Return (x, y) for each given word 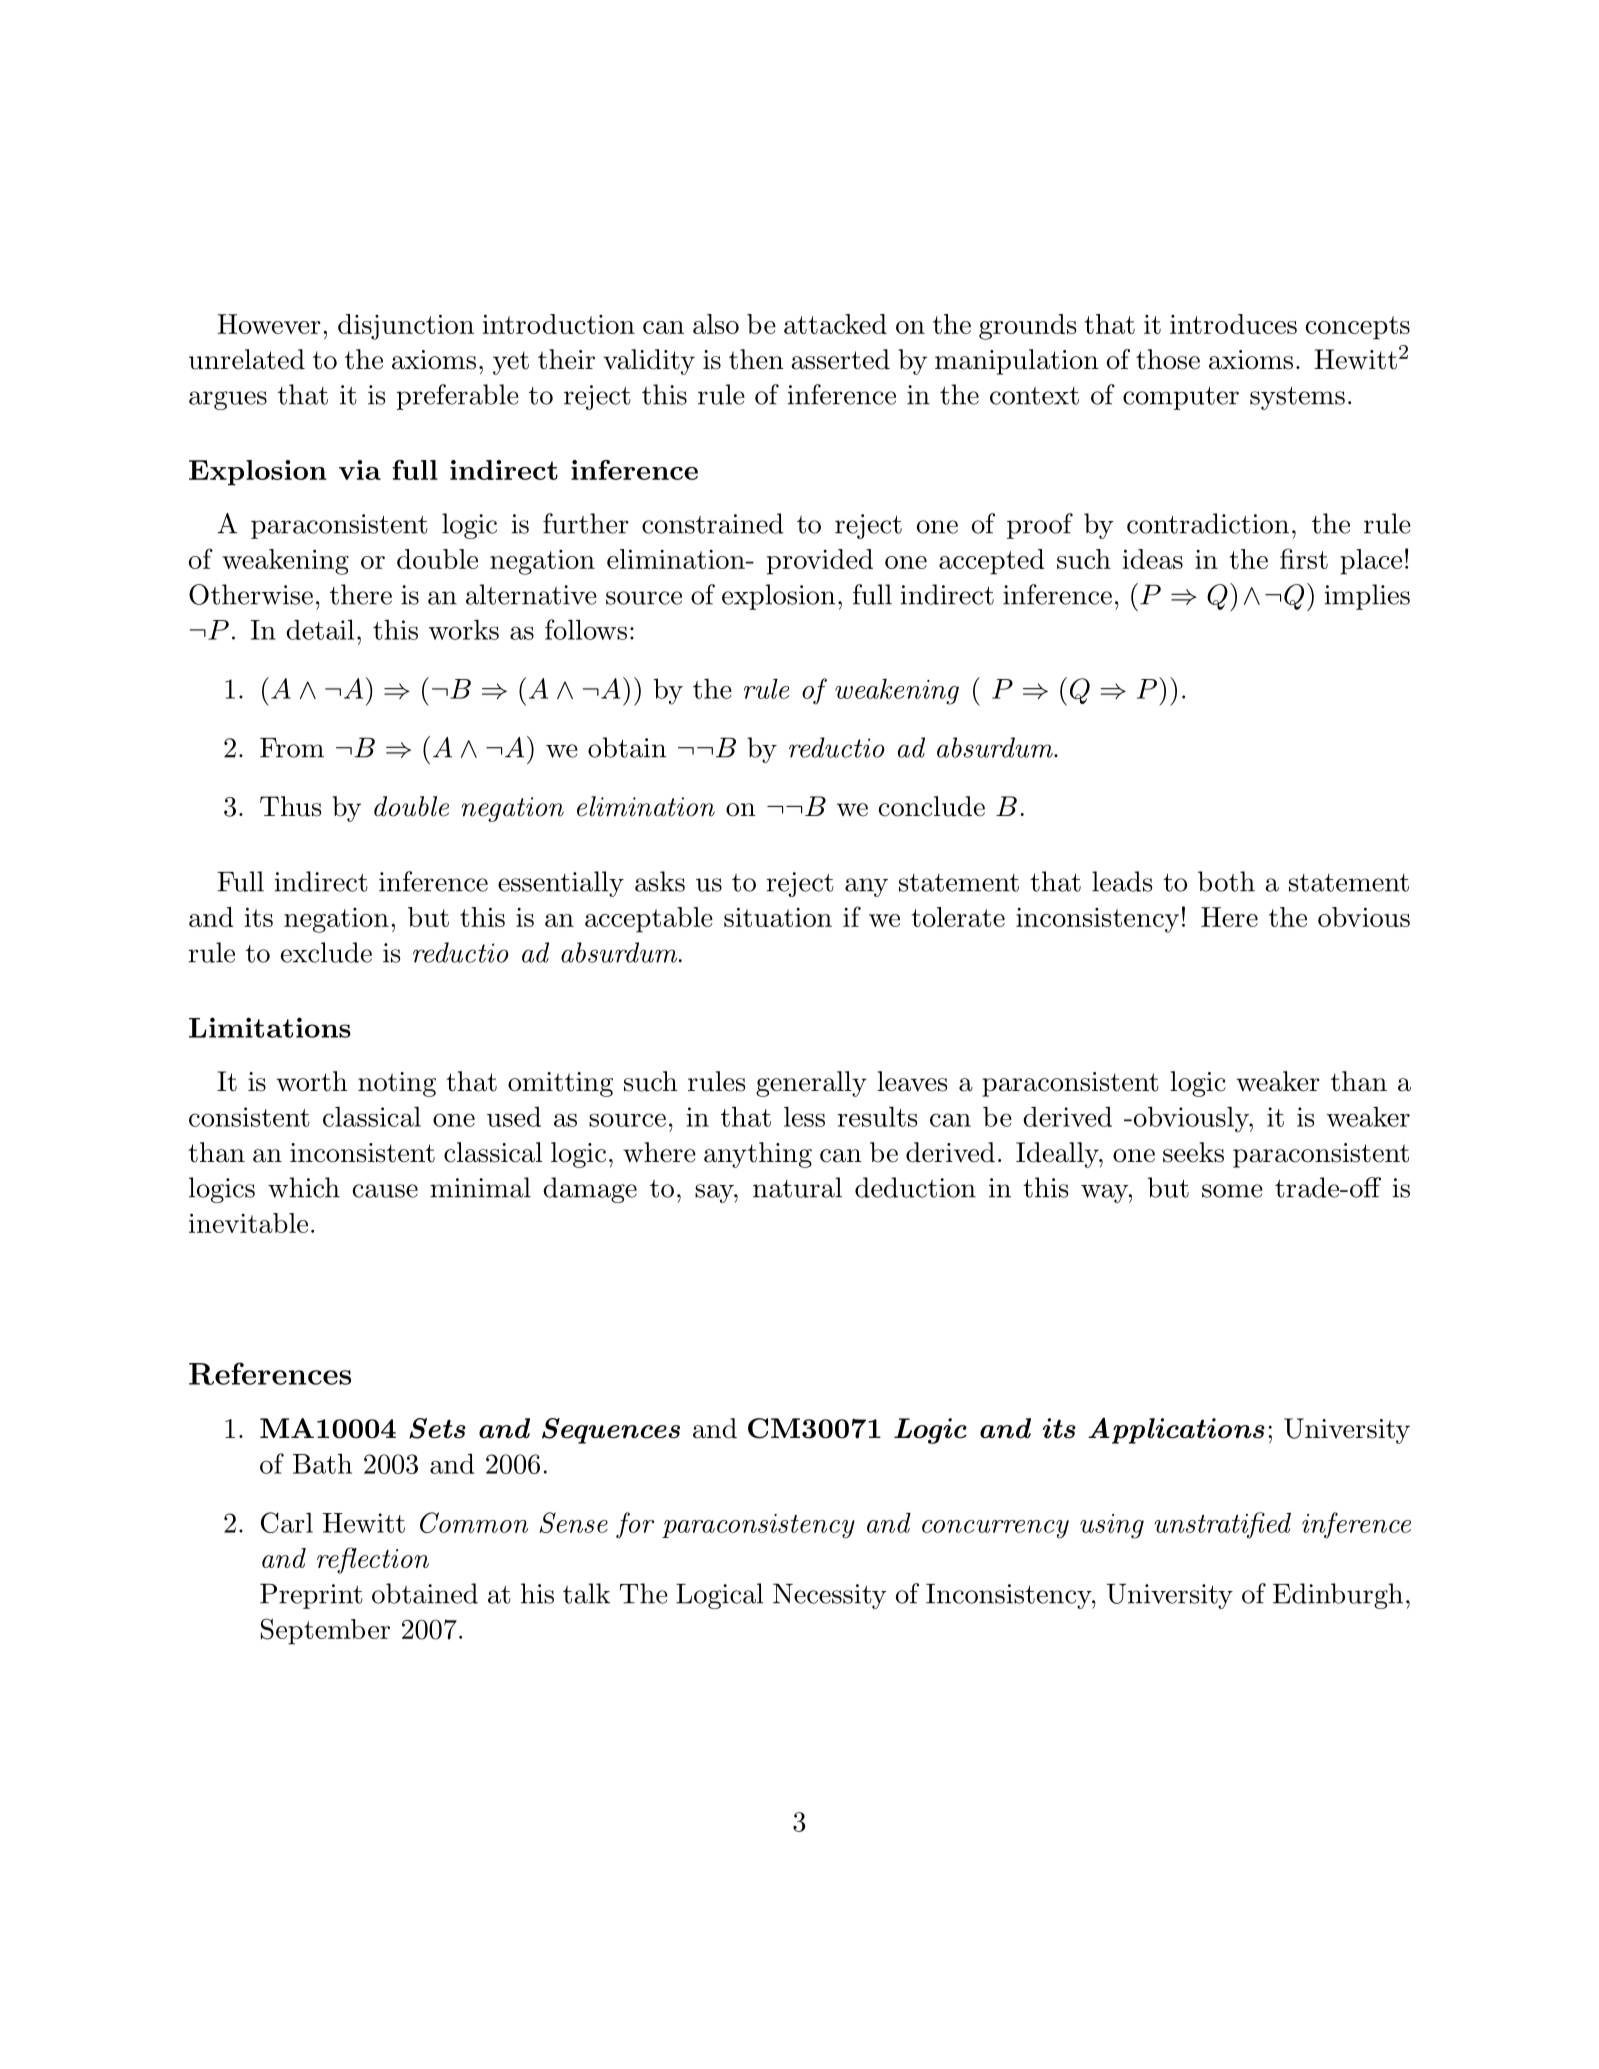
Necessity (830, 1596)
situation (778, 917)
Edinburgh (1338, 1596)
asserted (840, 359)
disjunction (406, 327)
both (1226, 881)
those (1168, 359)
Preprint (311, 1596)
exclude (326, 952)
